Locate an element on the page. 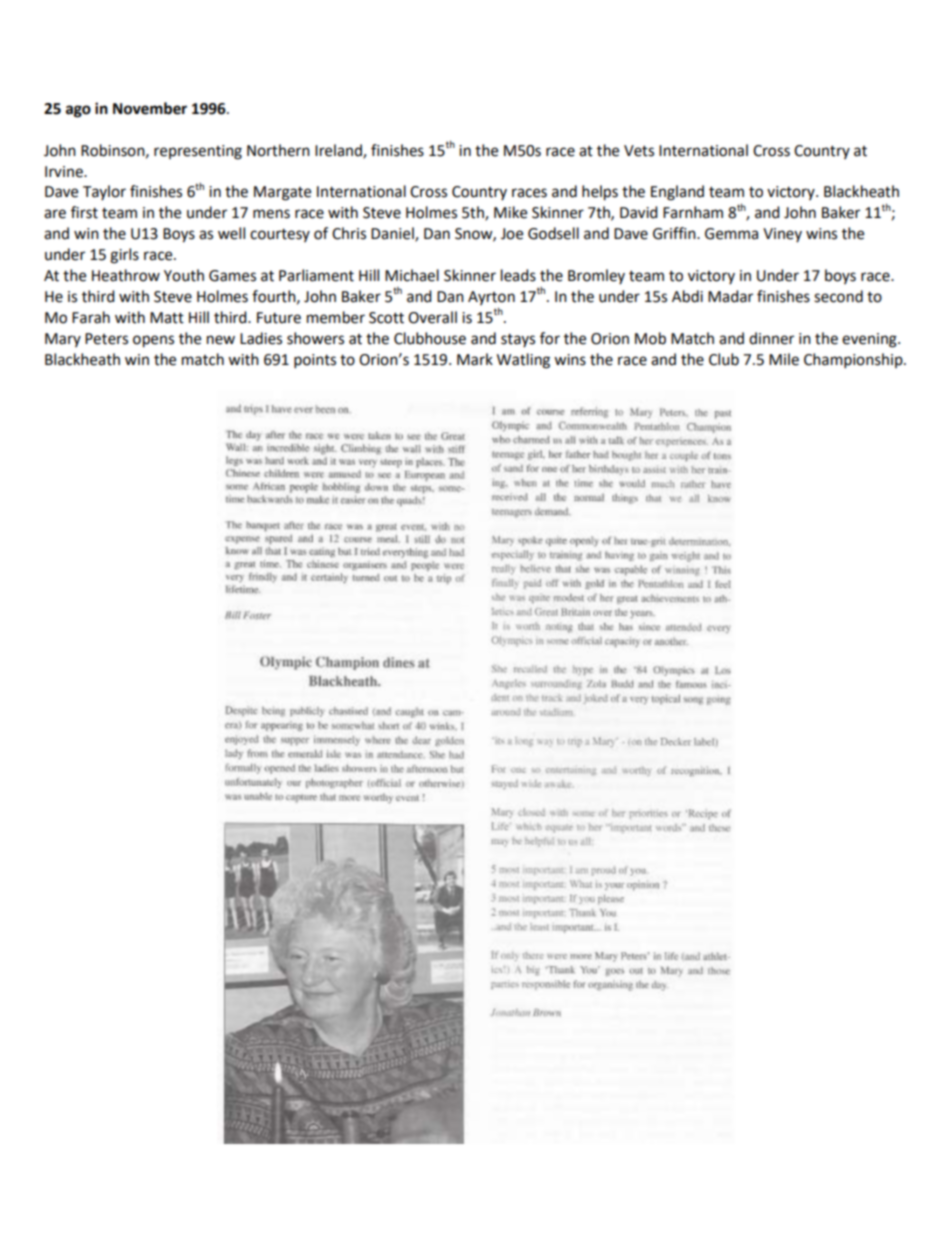 This page has height=1233, width=952. Heathrow is located at coordinates (126, 275).
